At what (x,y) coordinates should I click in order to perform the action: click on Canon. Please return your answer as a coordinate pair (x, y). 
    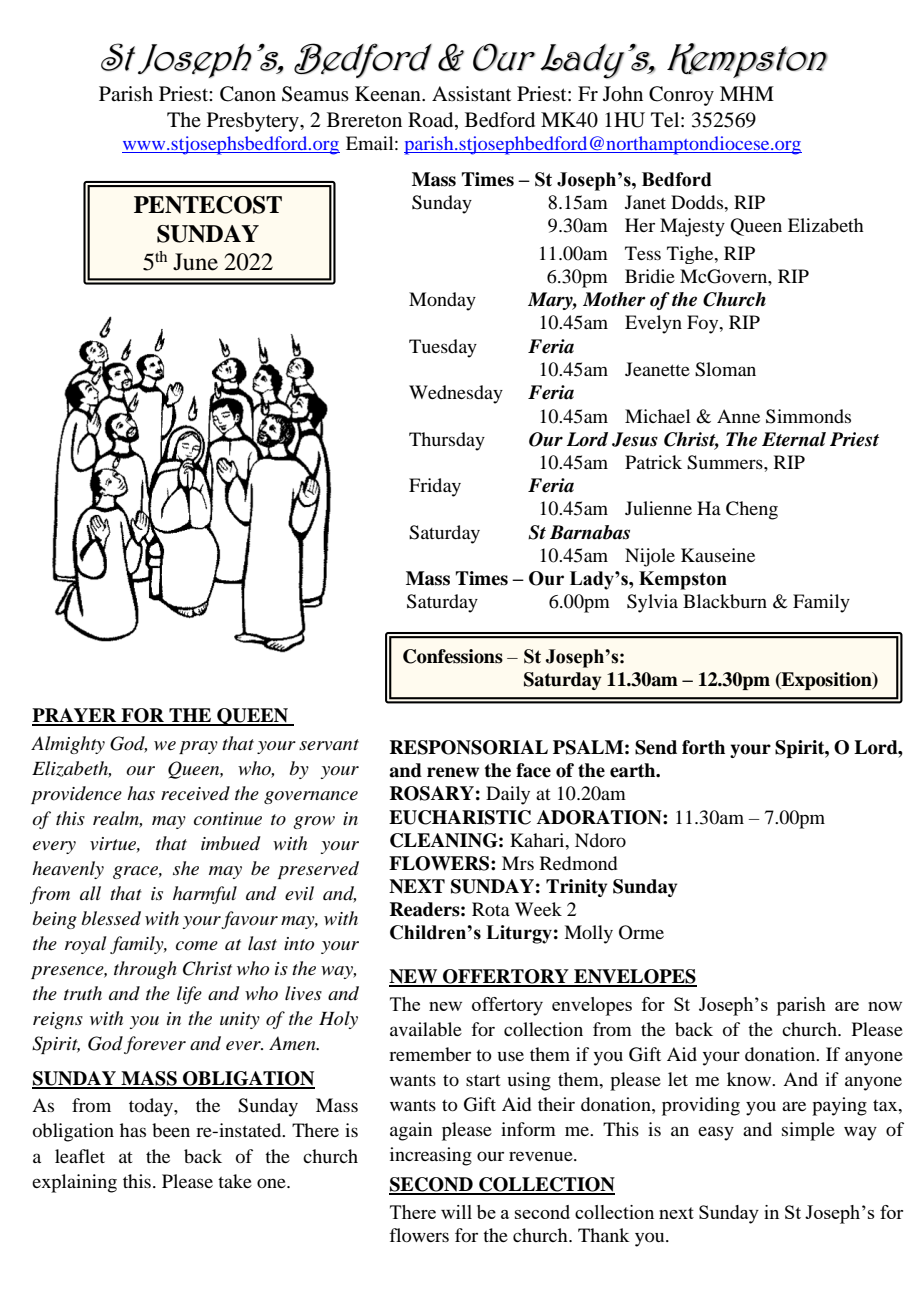
    Looking at the image, I should click on (248, 94).
